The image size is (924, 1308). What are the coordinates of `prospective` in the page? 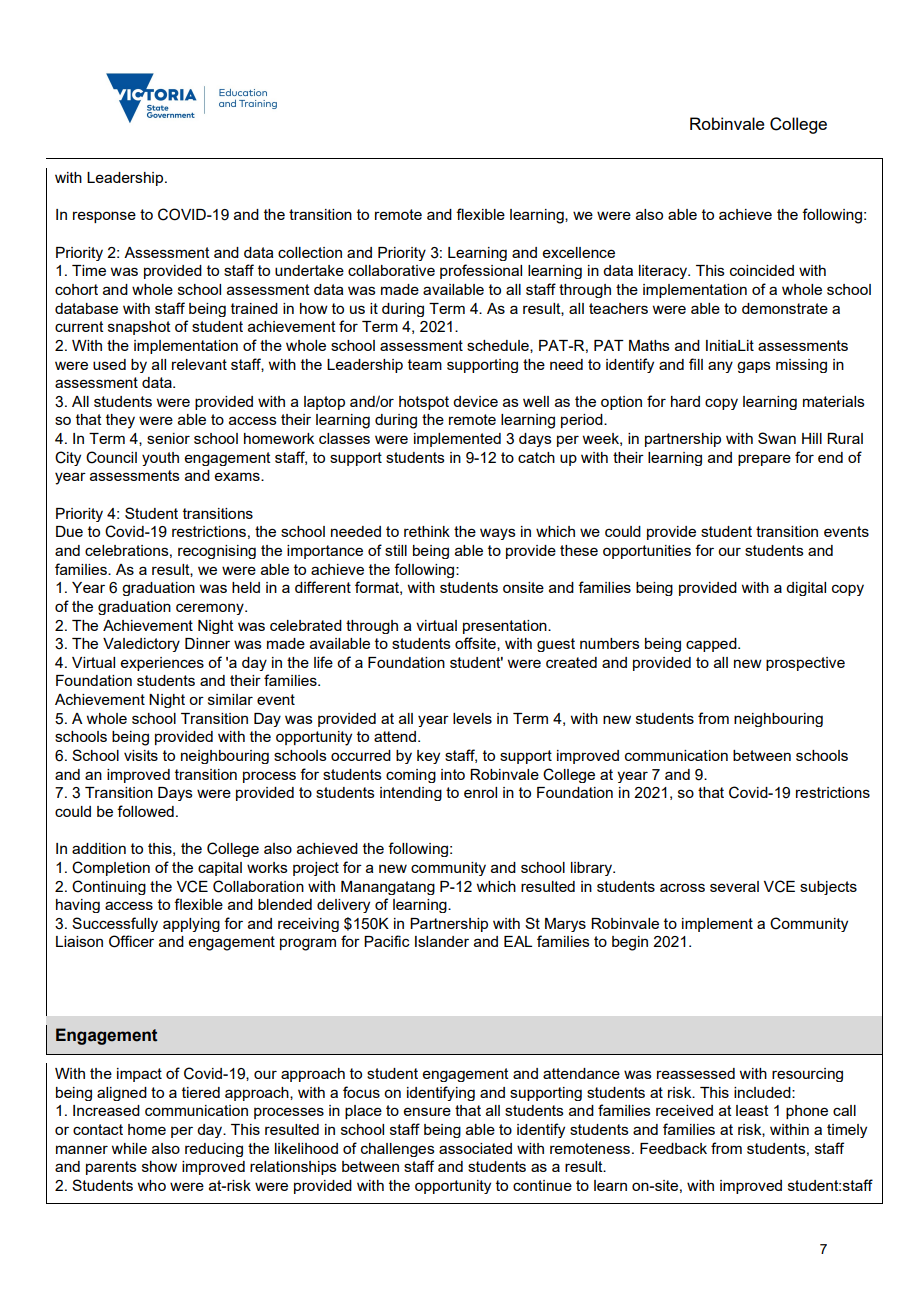 It's located at (805, 664).
